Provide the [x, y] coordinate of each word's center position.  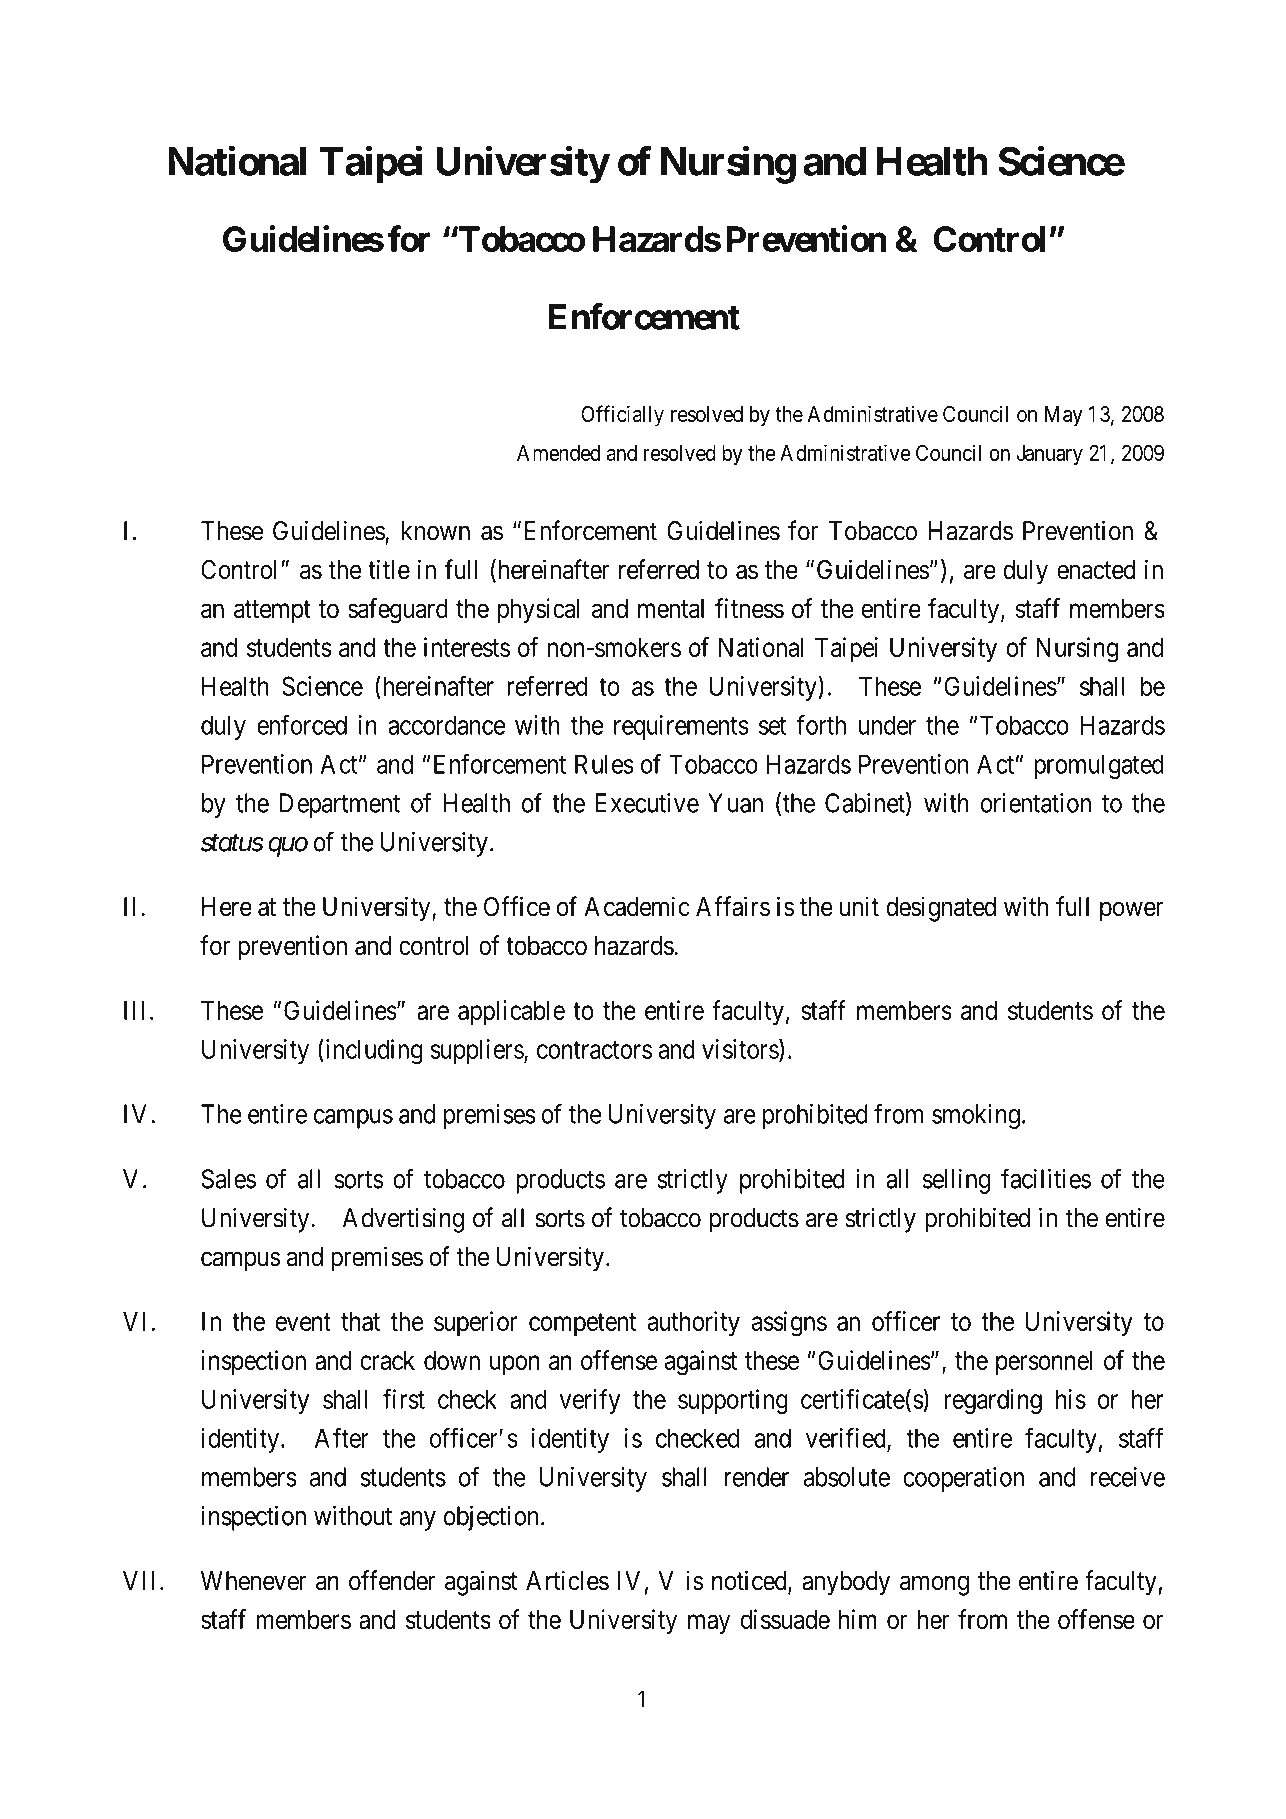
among [934, 1586]
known [436, 531]
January [1050, 455]
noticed [750, 1581]
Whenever [254, 1581]
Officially [622, 416]
